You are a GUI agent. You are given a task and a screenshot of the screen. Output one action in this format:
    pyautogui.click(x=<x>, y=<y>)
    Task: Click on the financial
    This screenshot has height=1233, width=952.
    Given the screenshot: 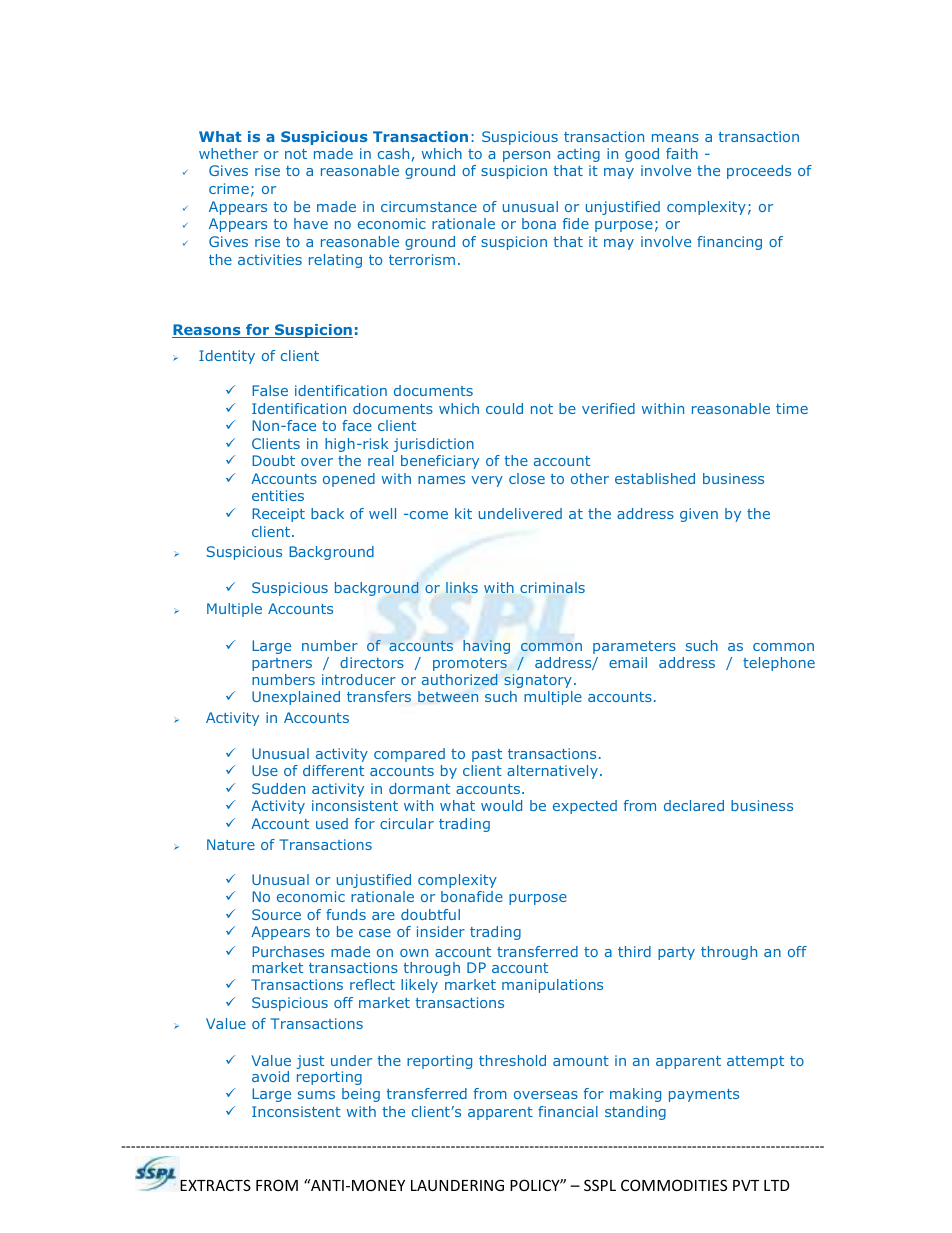 What is the action you would take?
    pyautogui.click(x=568, y=1111)
